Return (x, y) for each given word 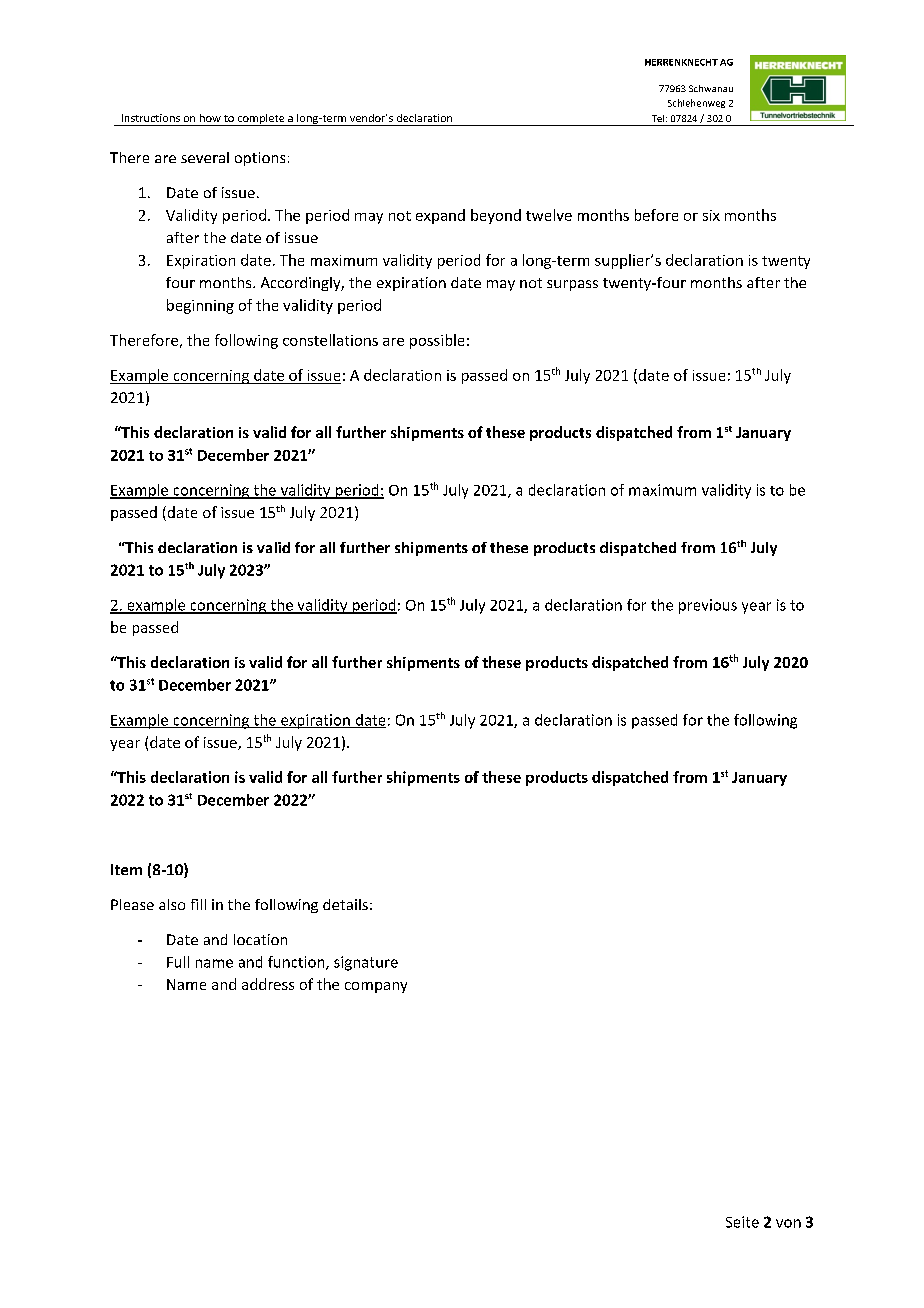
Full (178, 962)
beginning (200, 306)
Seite (742, 1222)
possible (437, 341)
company (376, 987)
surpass (572, 285)
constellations (330, 340)
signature (366, 963)
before (656, 215)
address (268, 984)
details (345, 904)
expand (440, 216)
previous (708, 606)
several (205, 157)
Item (126, 869)
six (711, 215)
